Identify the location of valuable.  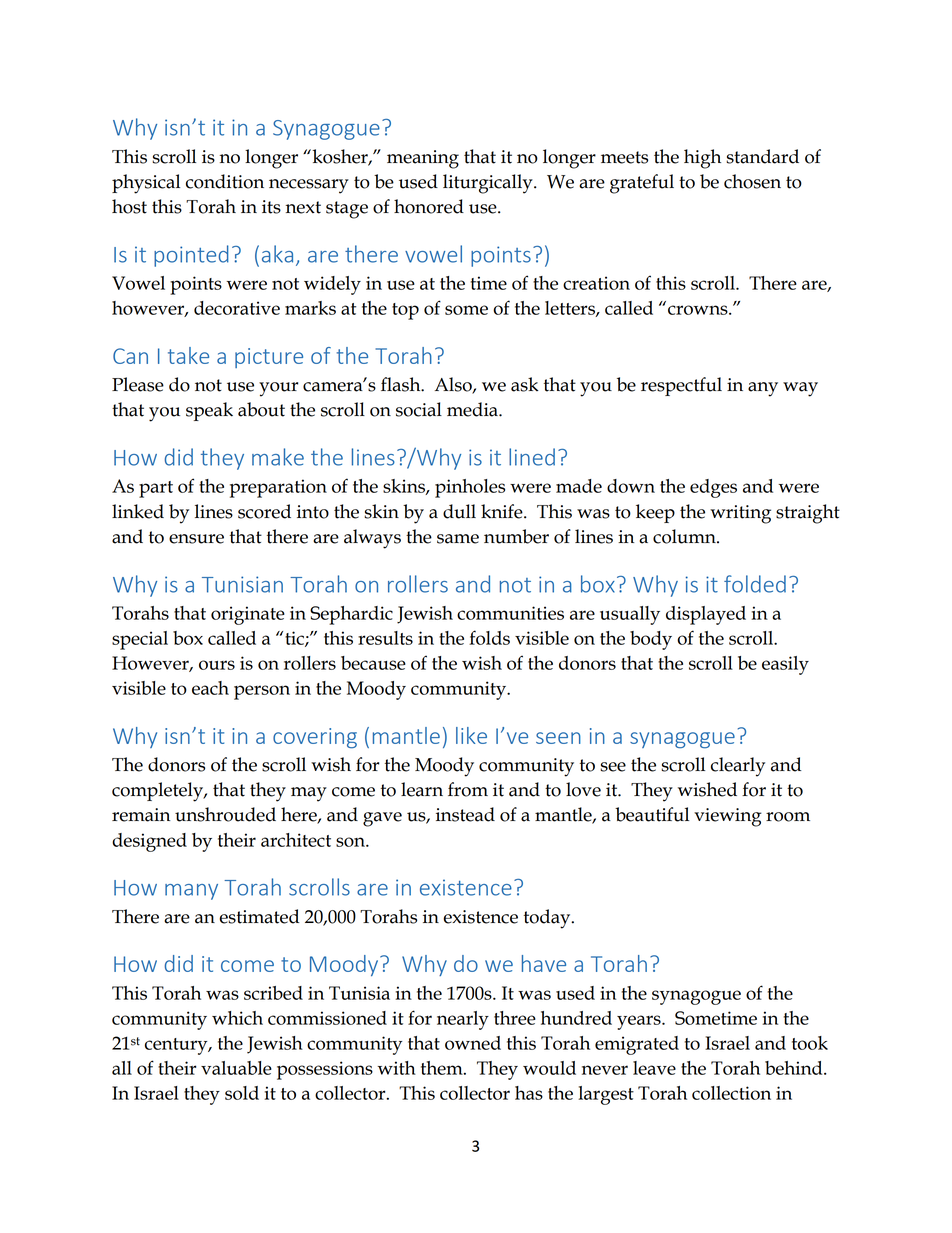
(236, 1068).
